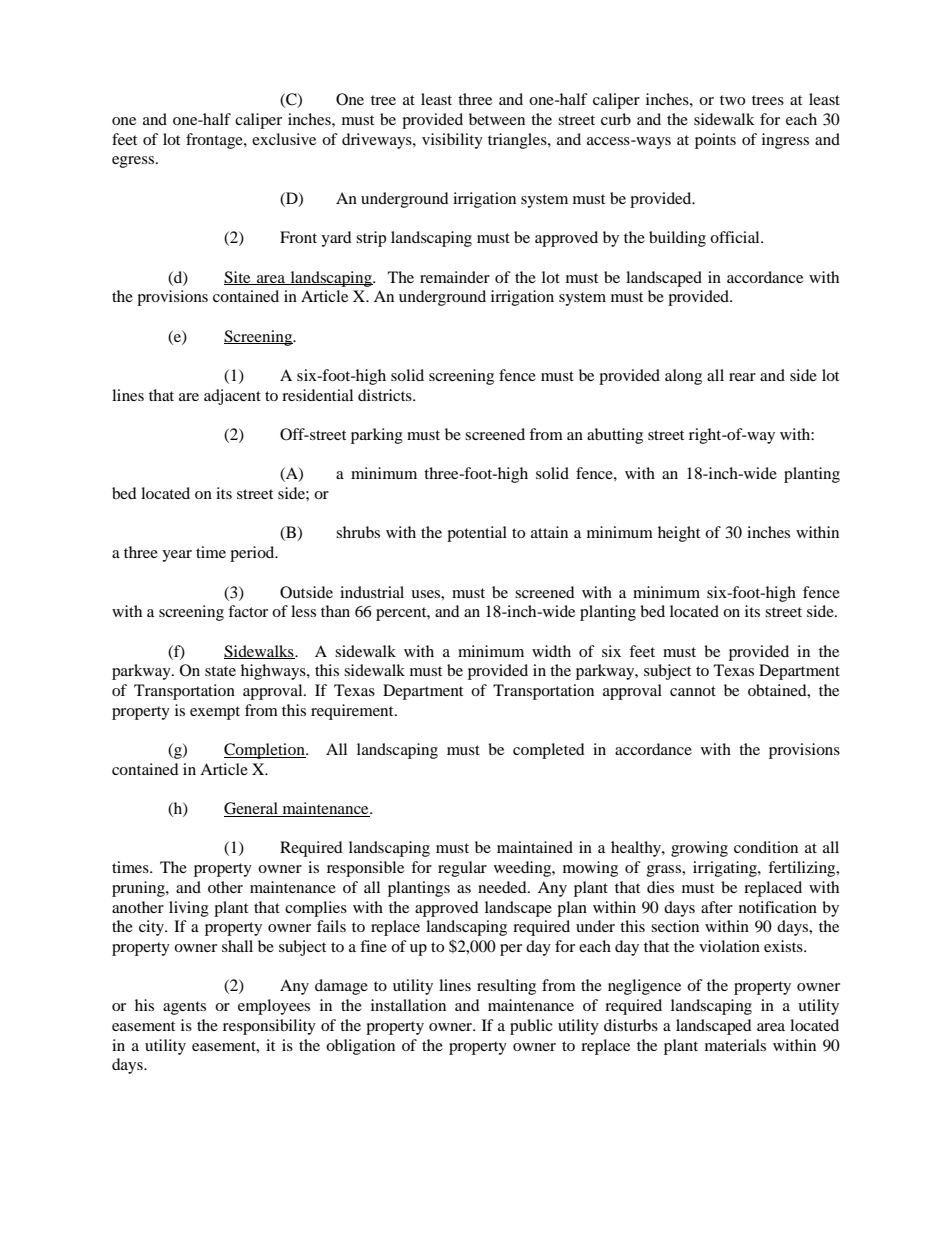  Describe the element at coordinates (679, 534) in the page. I see `height` at that location.
